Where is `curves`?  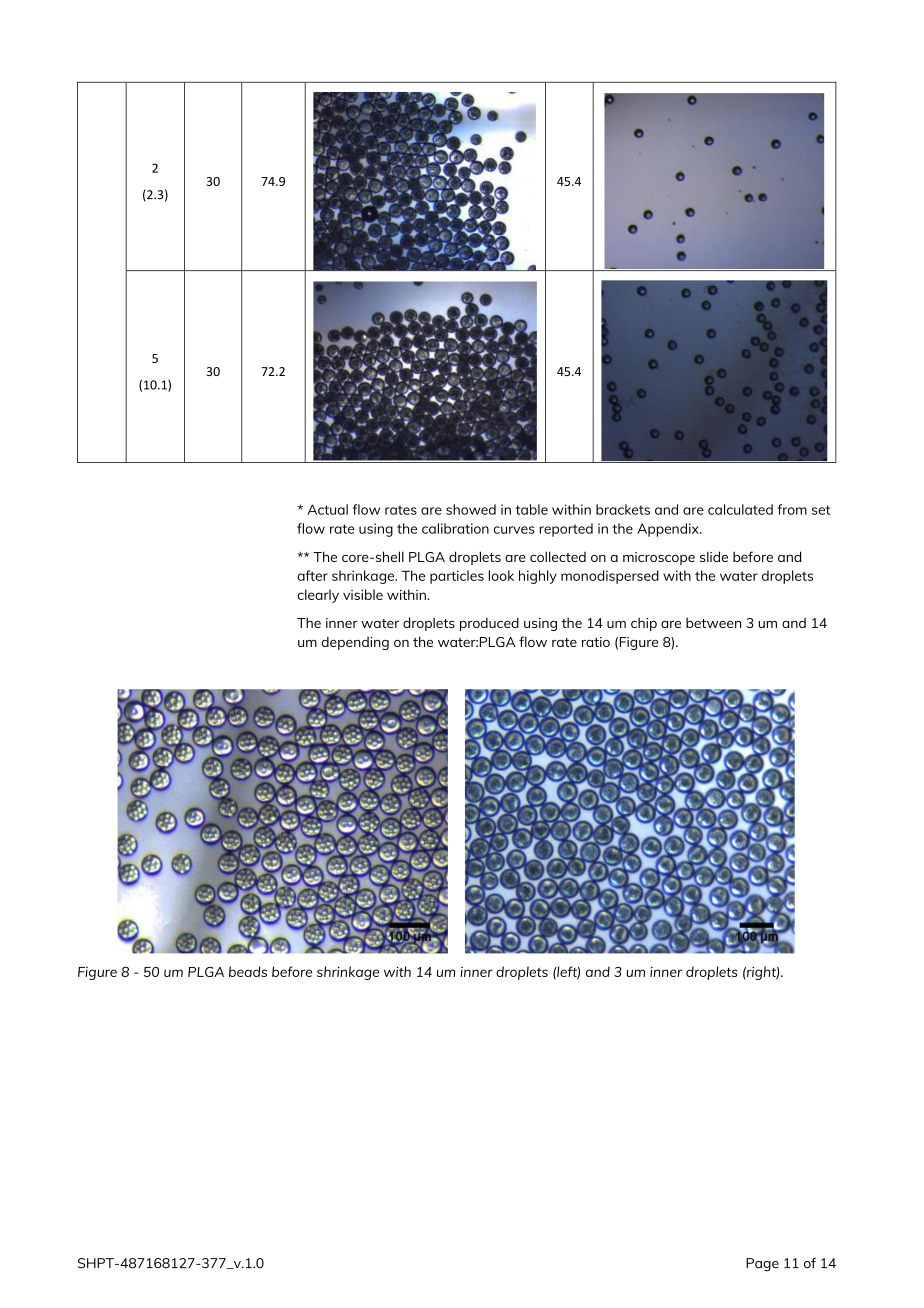
curves is located at coordinates (514, 530).
